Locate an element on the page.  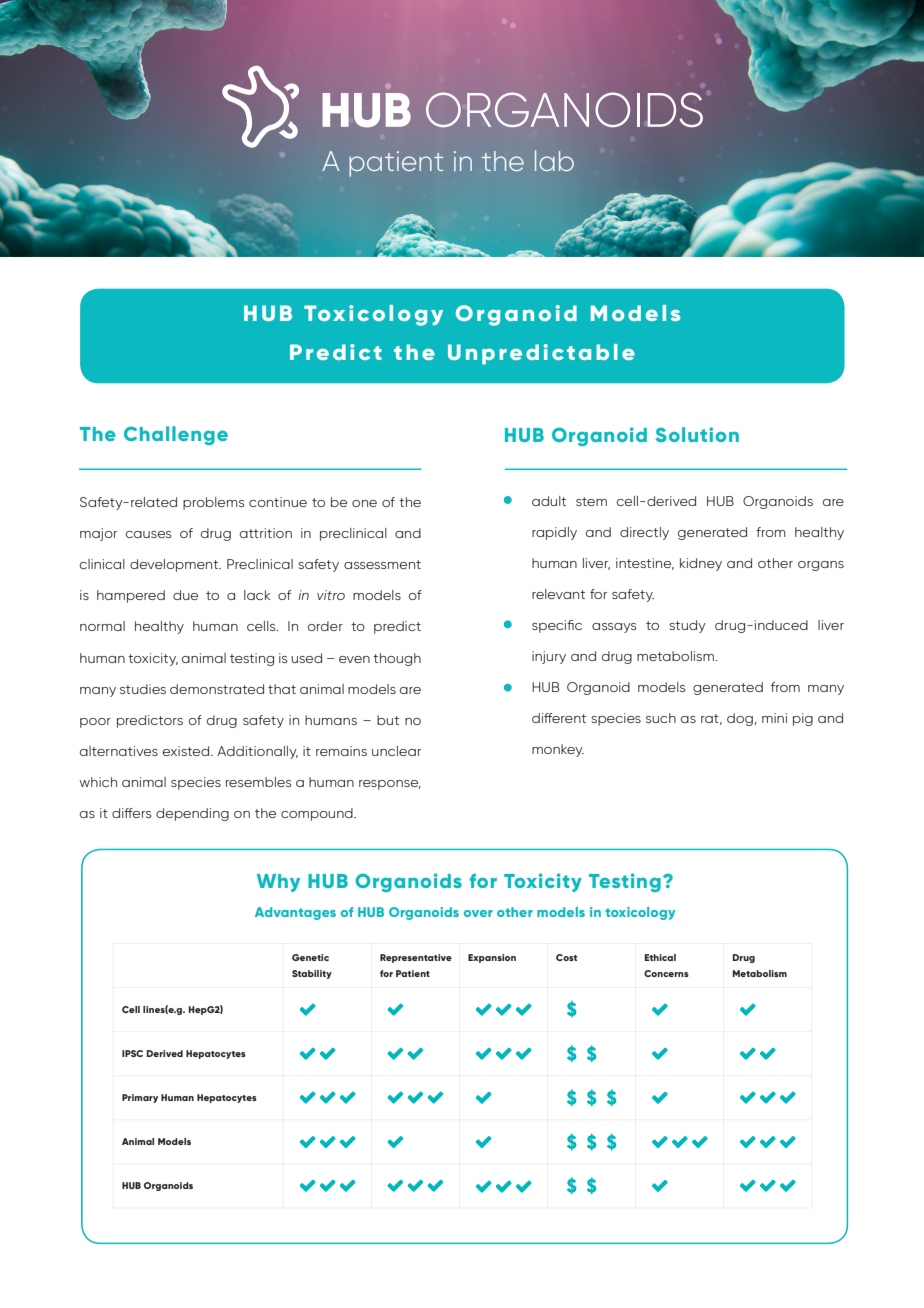
Solution is located at coordinates (697, 434).
